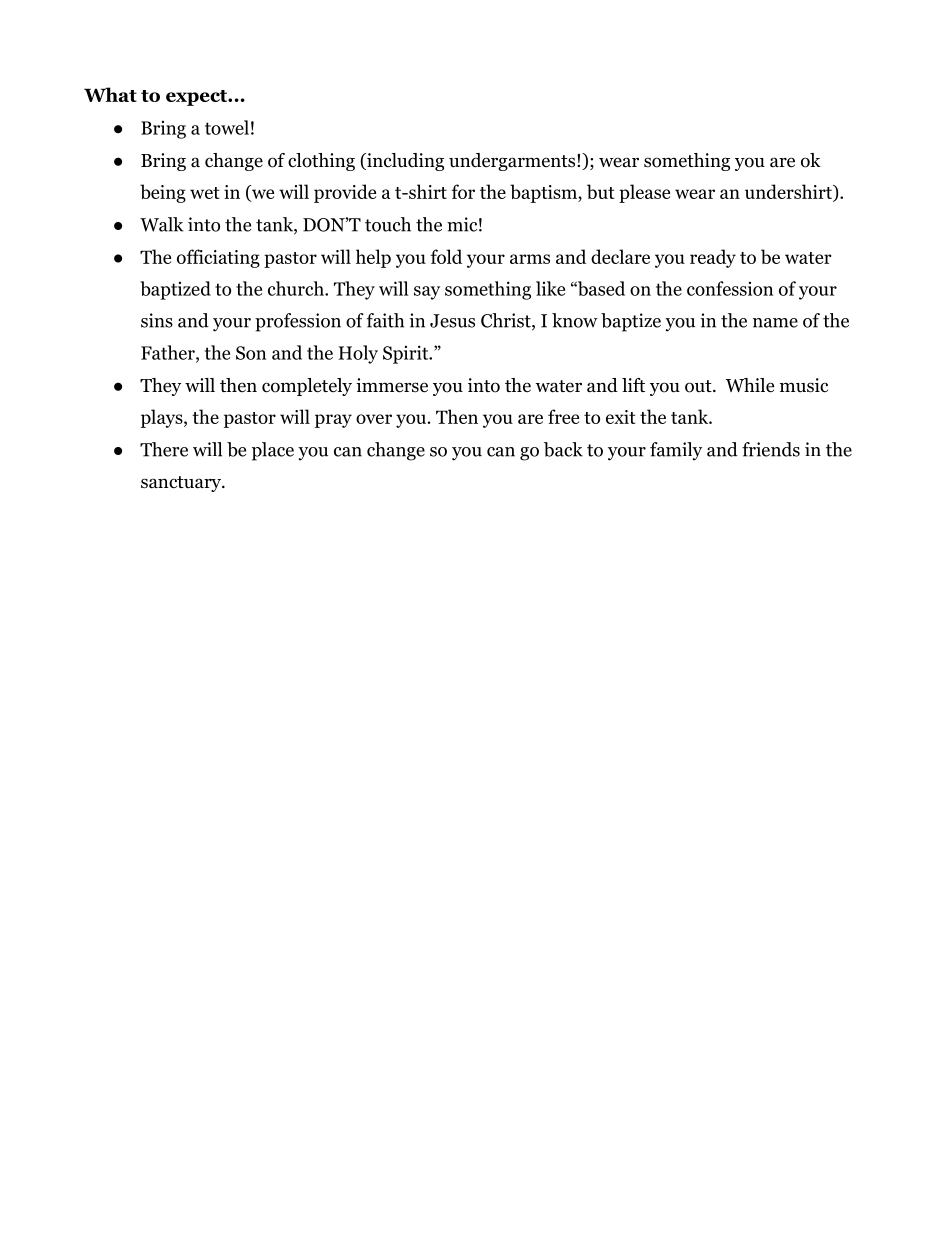  Describe the element at coordinates (713, 258) in the document. I see `ready` at that location.
